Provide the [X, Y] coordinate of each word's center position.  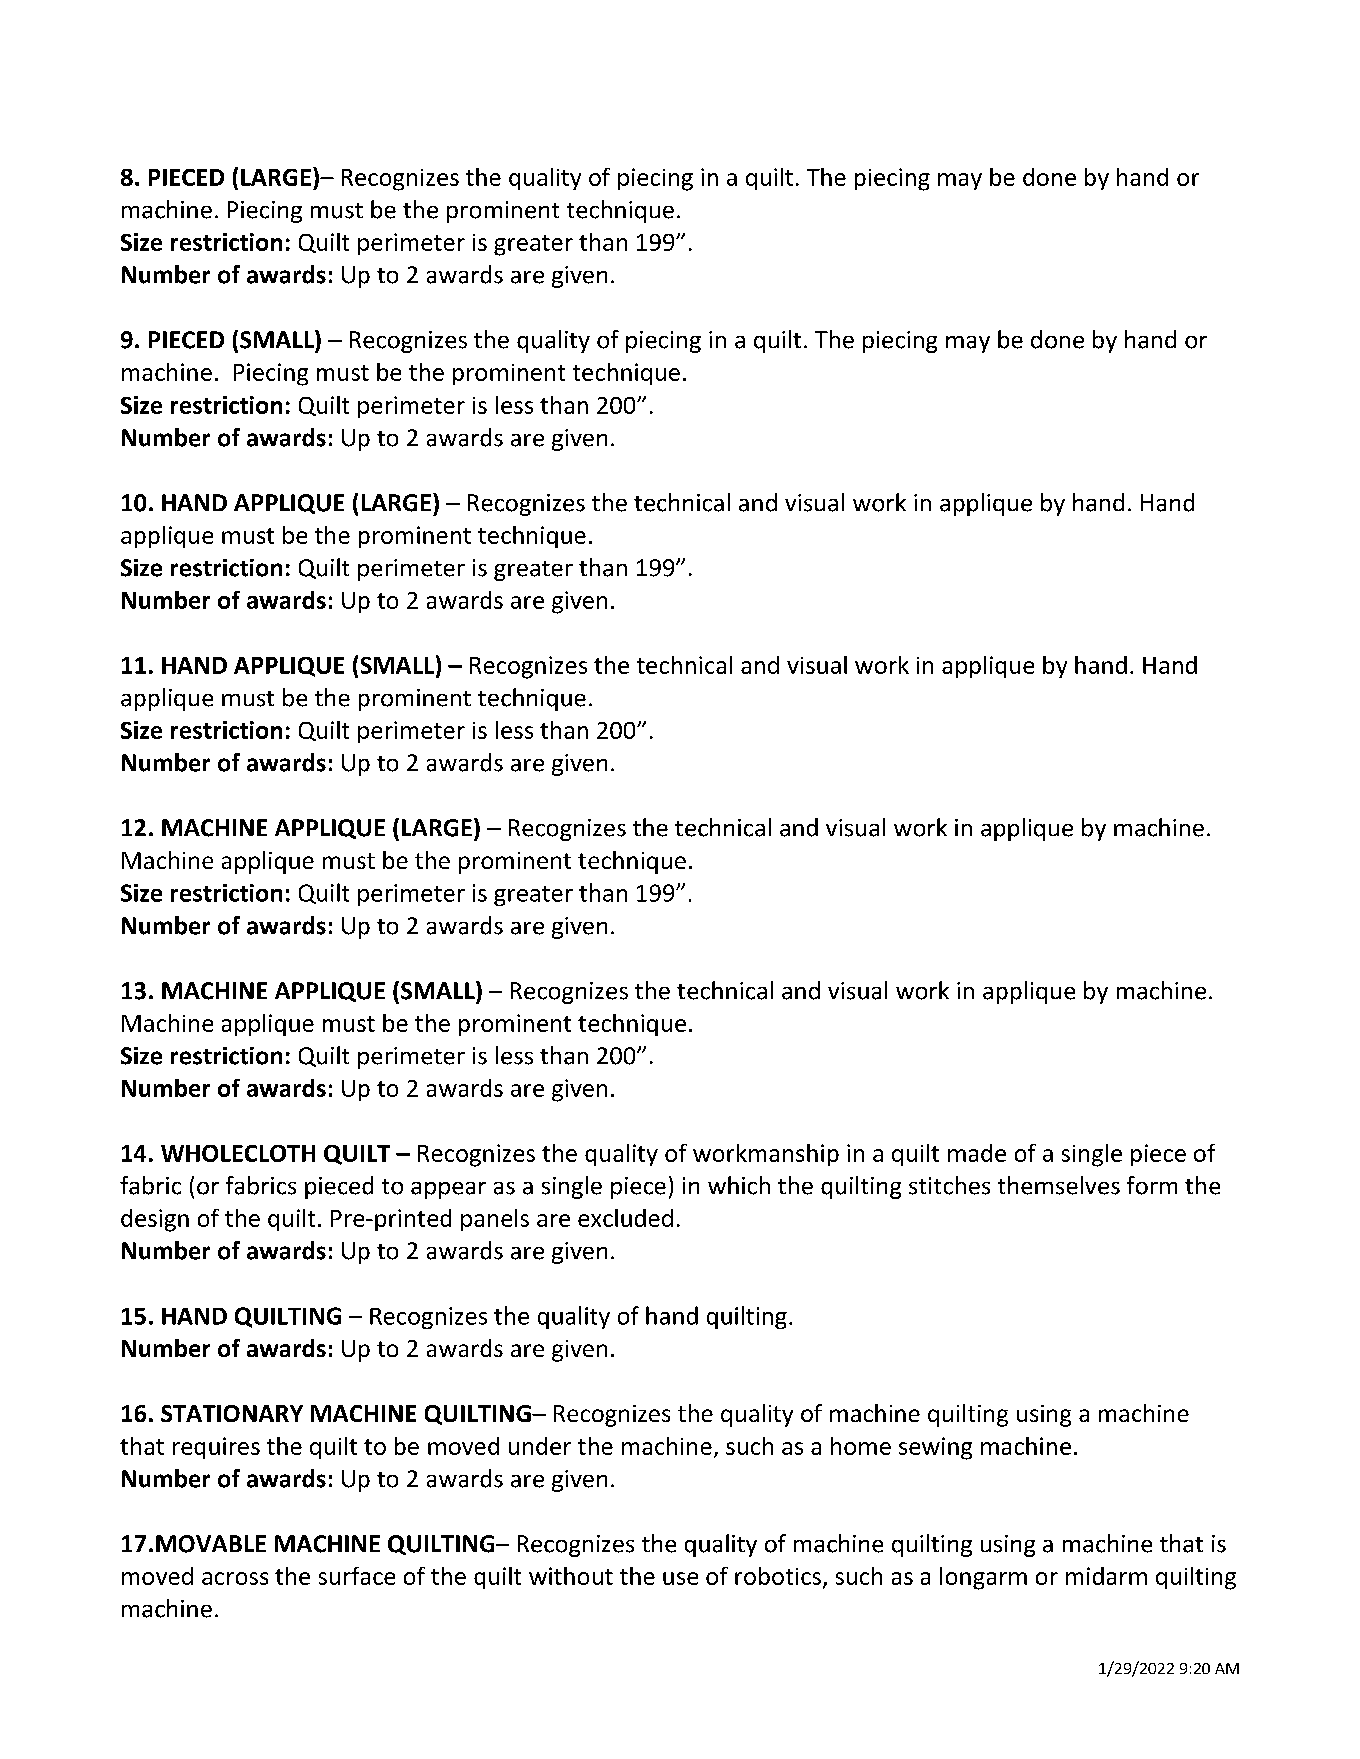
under [540, 1446]
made [977, 1153]
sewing [935, 1448]
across [235, 1578]
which [739, 1185]
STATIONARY [232, 1413]
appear [448, 1190]
